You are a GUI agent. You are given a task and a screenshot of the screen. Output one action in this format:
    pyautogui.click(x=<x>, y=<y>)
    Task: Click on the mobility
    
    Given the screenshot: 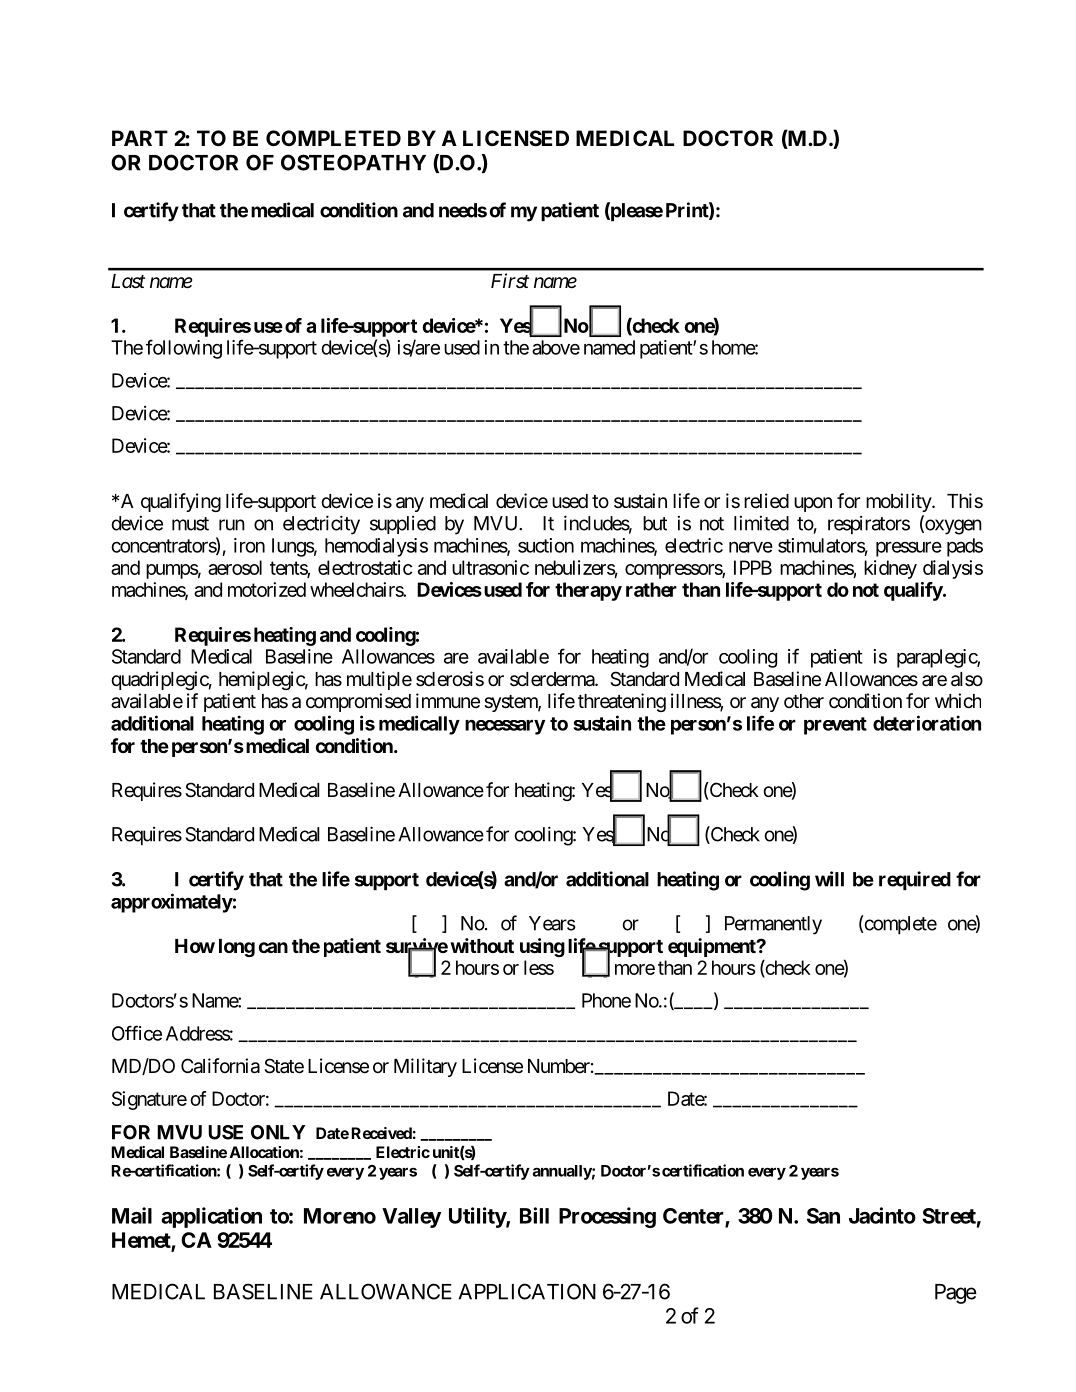 What is the action you would take?
    pyautogui.click(x=899, y=502)
